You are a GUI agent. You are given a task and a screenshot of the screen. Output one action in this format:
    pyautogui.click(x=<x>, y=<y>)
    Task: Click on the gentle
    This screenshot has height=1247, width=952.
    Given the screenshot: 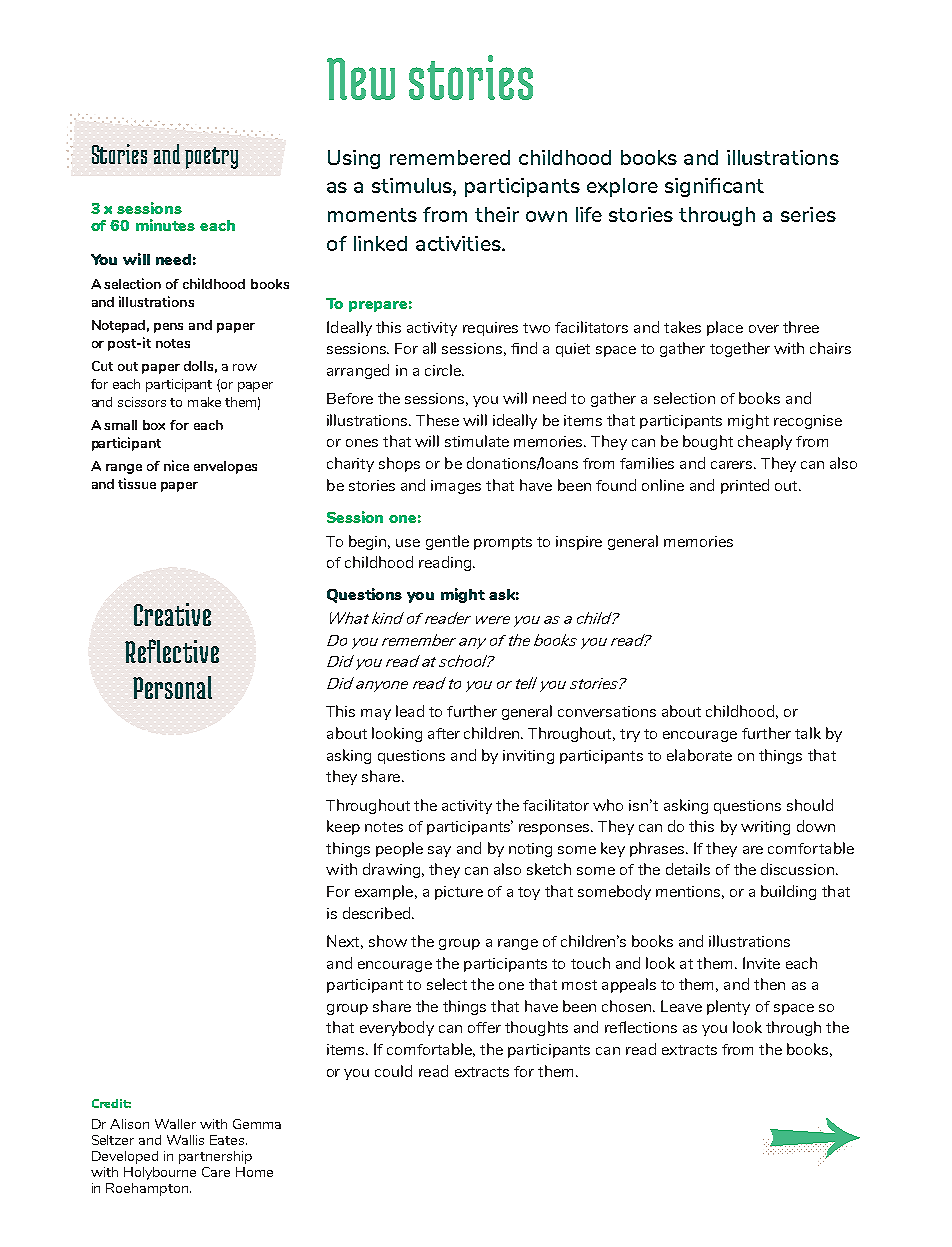 What is the action you would take?
    pyautogui.click(x=447, y=542)
